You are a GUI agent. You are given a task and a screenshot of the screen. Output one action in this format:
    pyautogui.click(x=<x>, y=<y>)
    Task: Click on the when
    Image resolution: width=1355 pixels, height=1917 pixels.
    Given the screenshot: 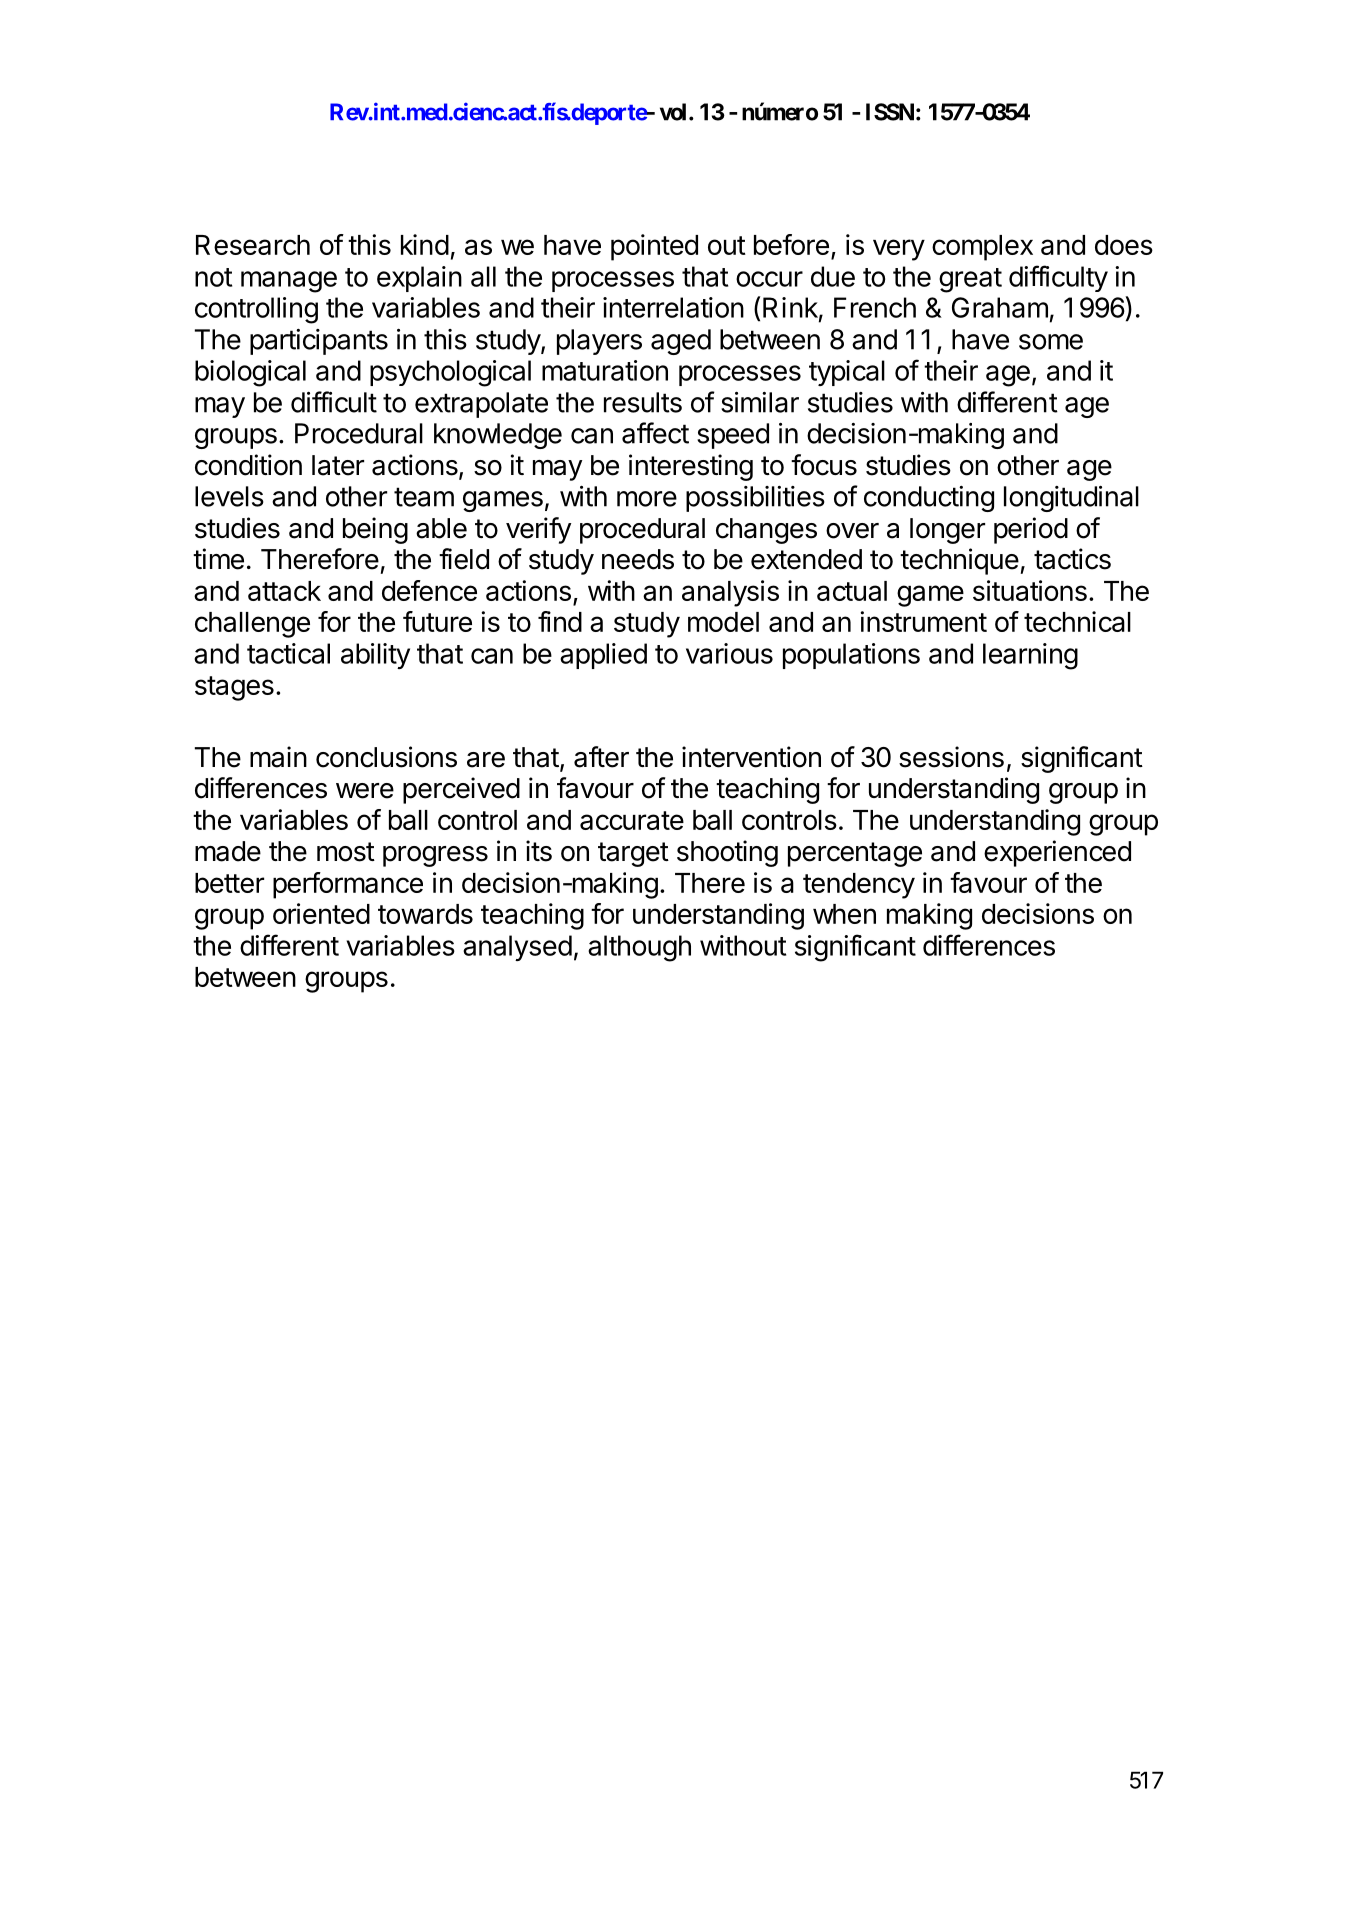 What is the action you would take?
    pyautogui.click(x=844, y=914)
